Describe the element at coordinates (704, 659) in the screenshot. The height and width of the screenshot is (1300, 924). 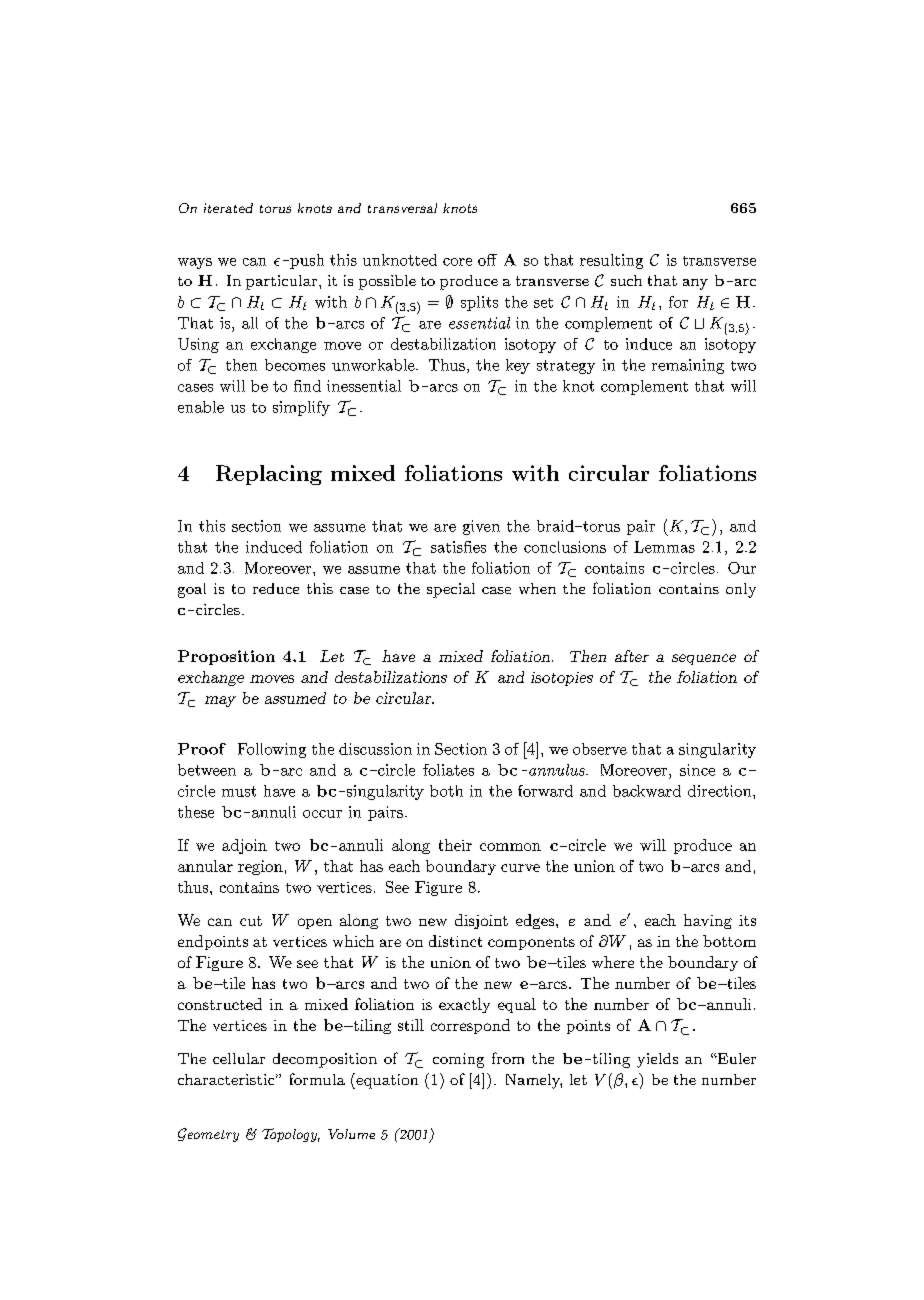
I see `sequence` at that location.
